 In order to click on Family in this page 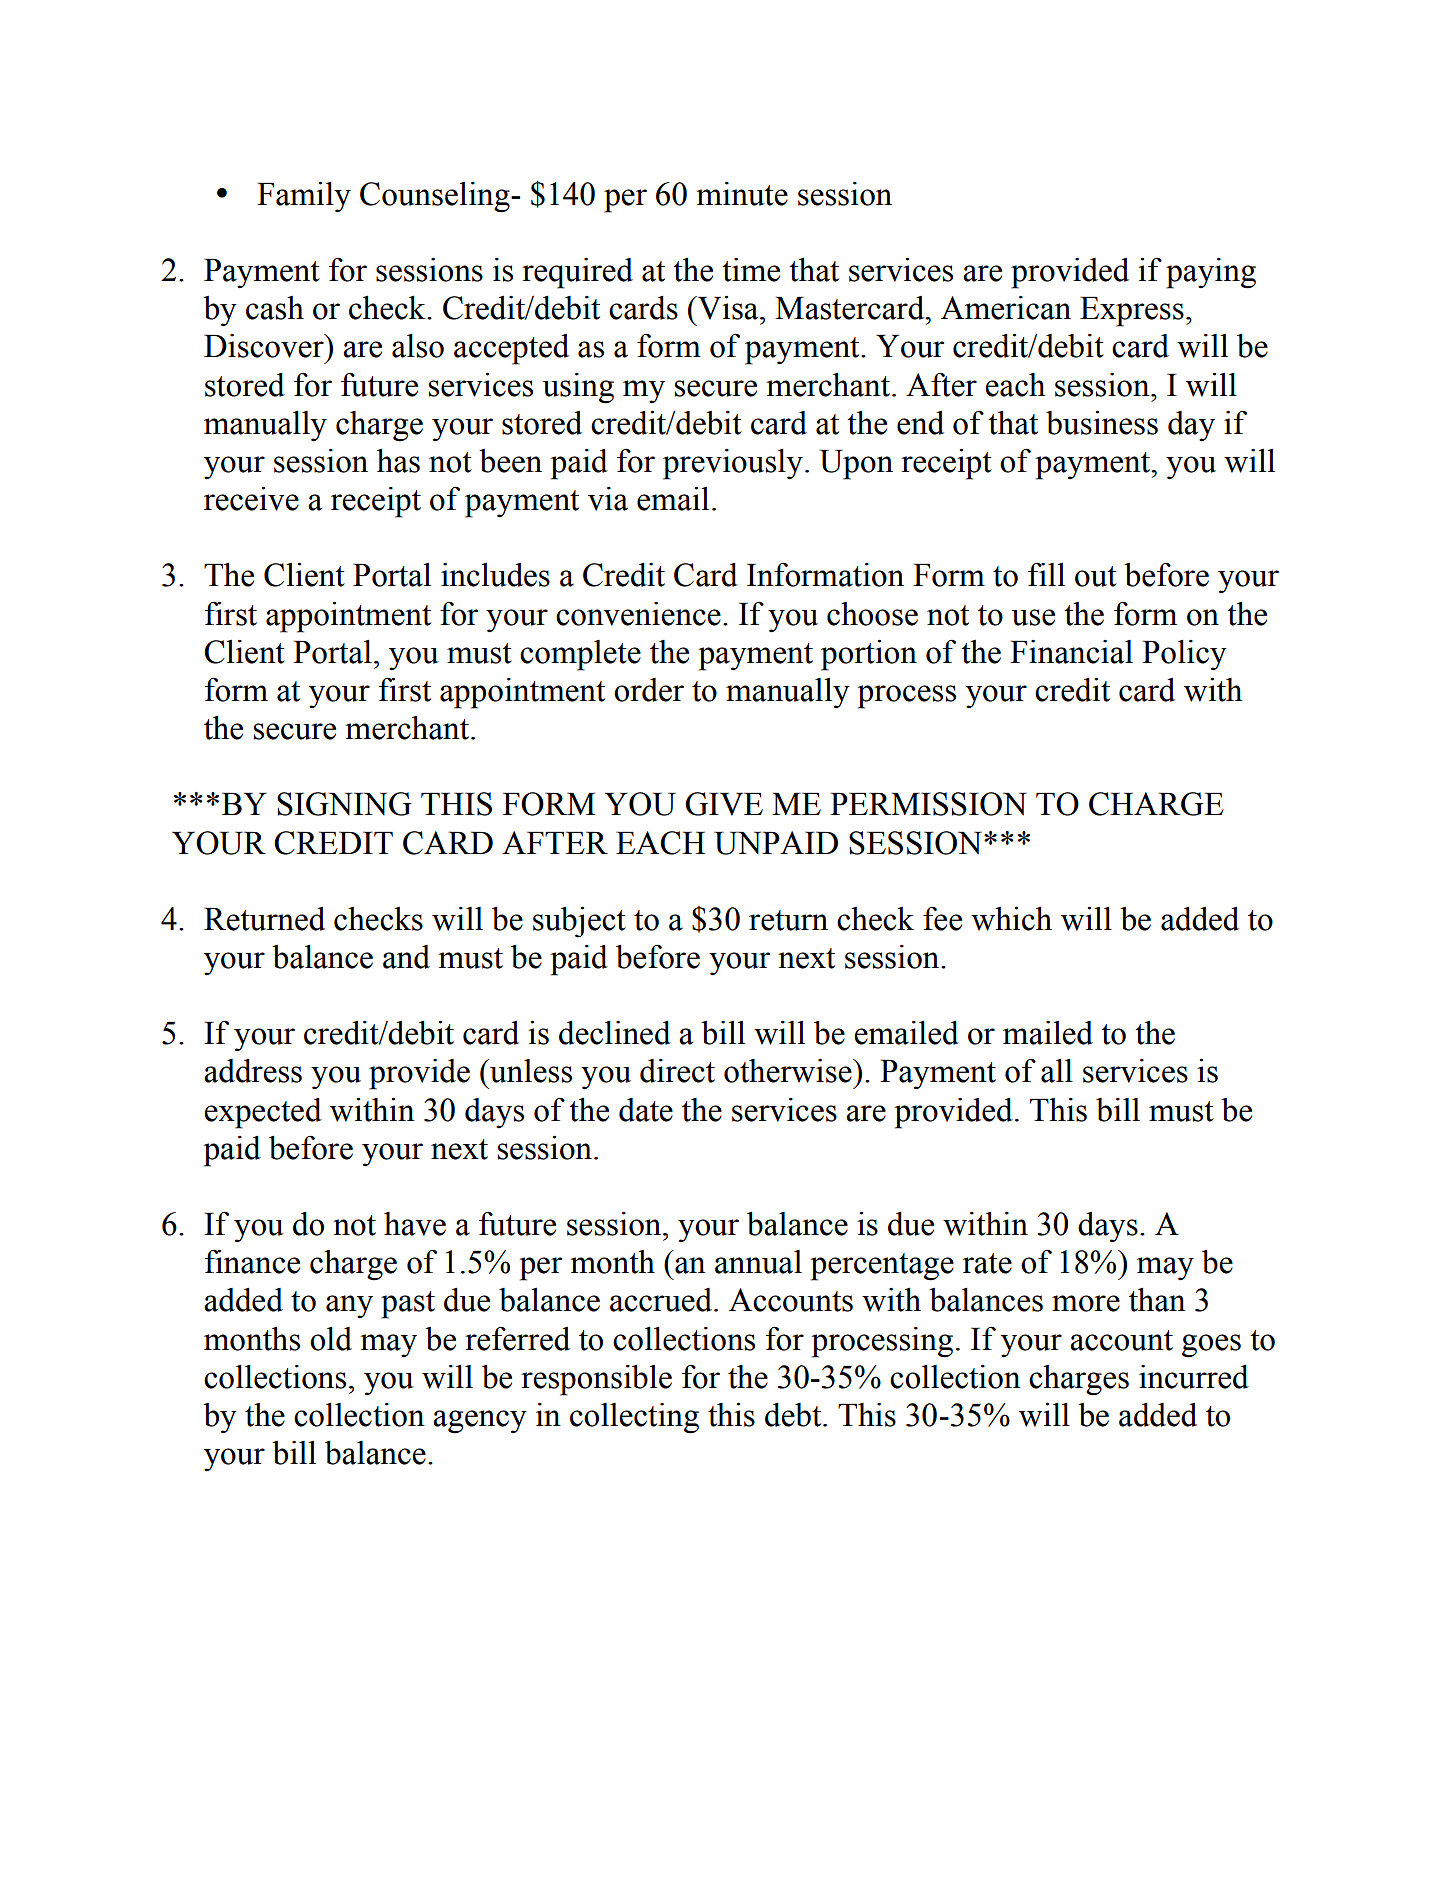, I will do `click(304, 197)`.
